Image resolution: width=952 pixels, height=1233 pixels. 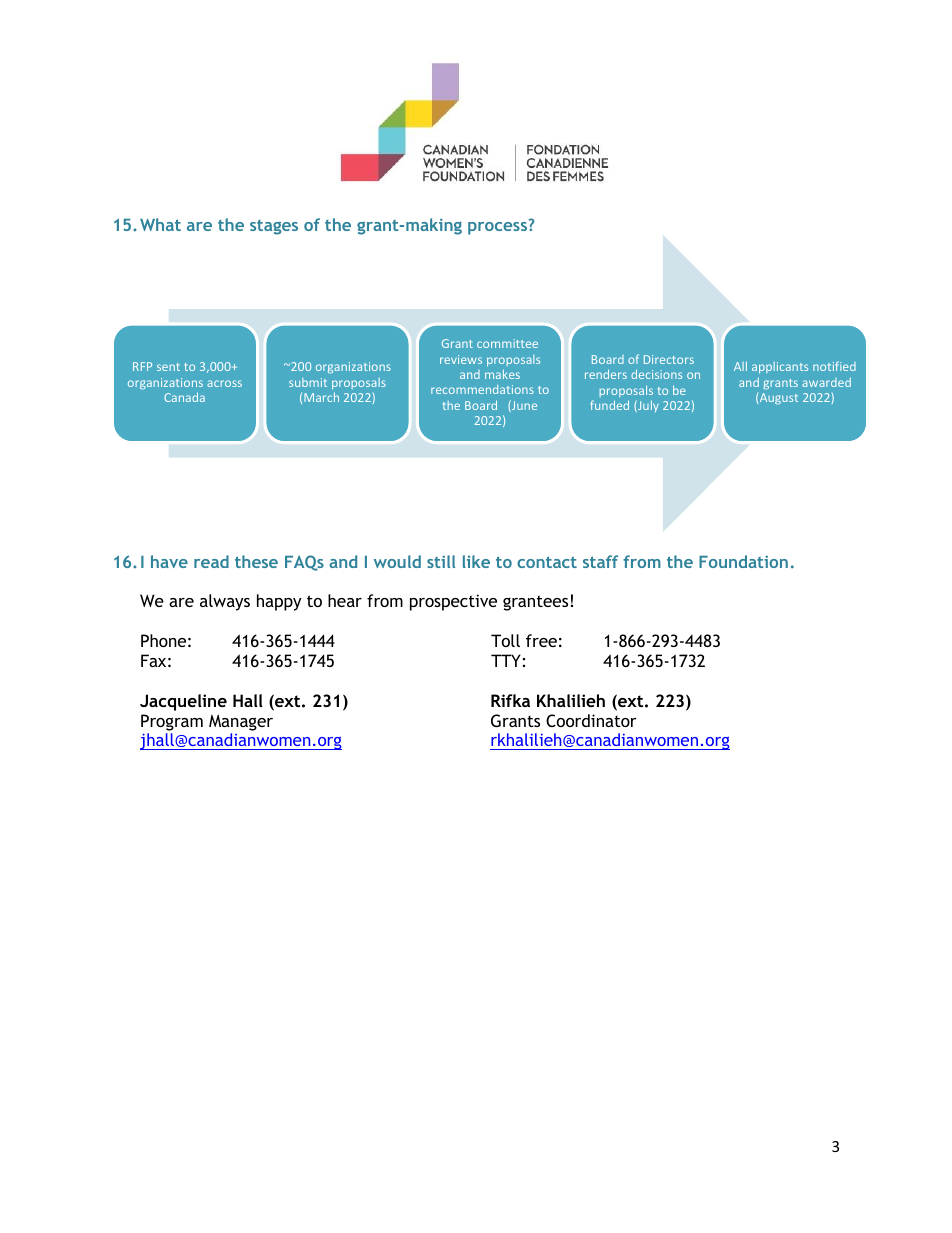 What do you see at coordinates (241, 723) in the page?
I see `Manager` at bounding box center [241, 723].
